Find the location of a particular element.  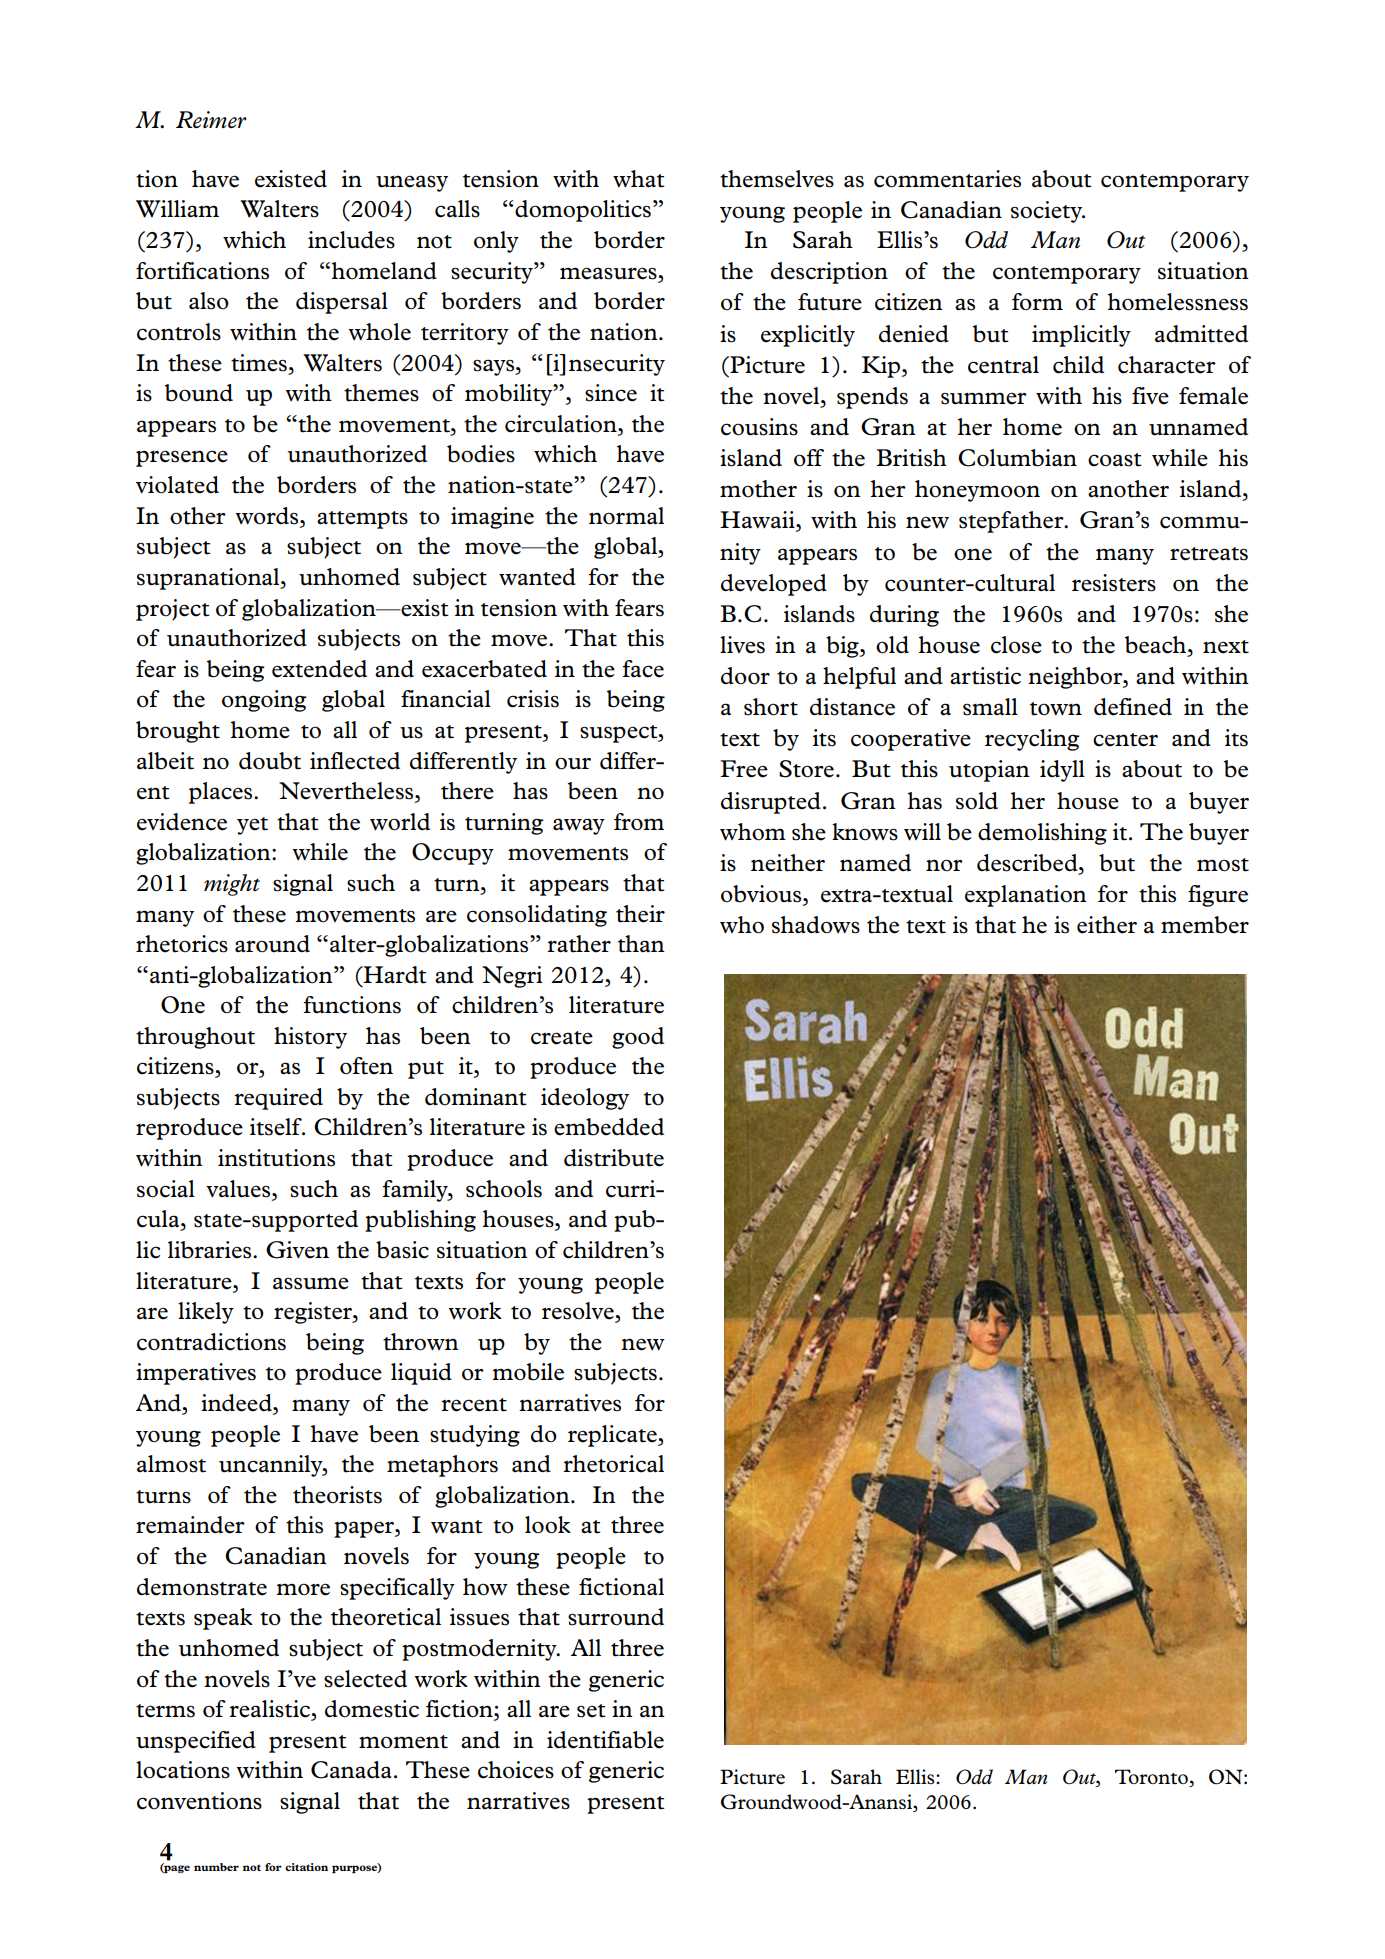

what is located at coordinates (639, 179).
